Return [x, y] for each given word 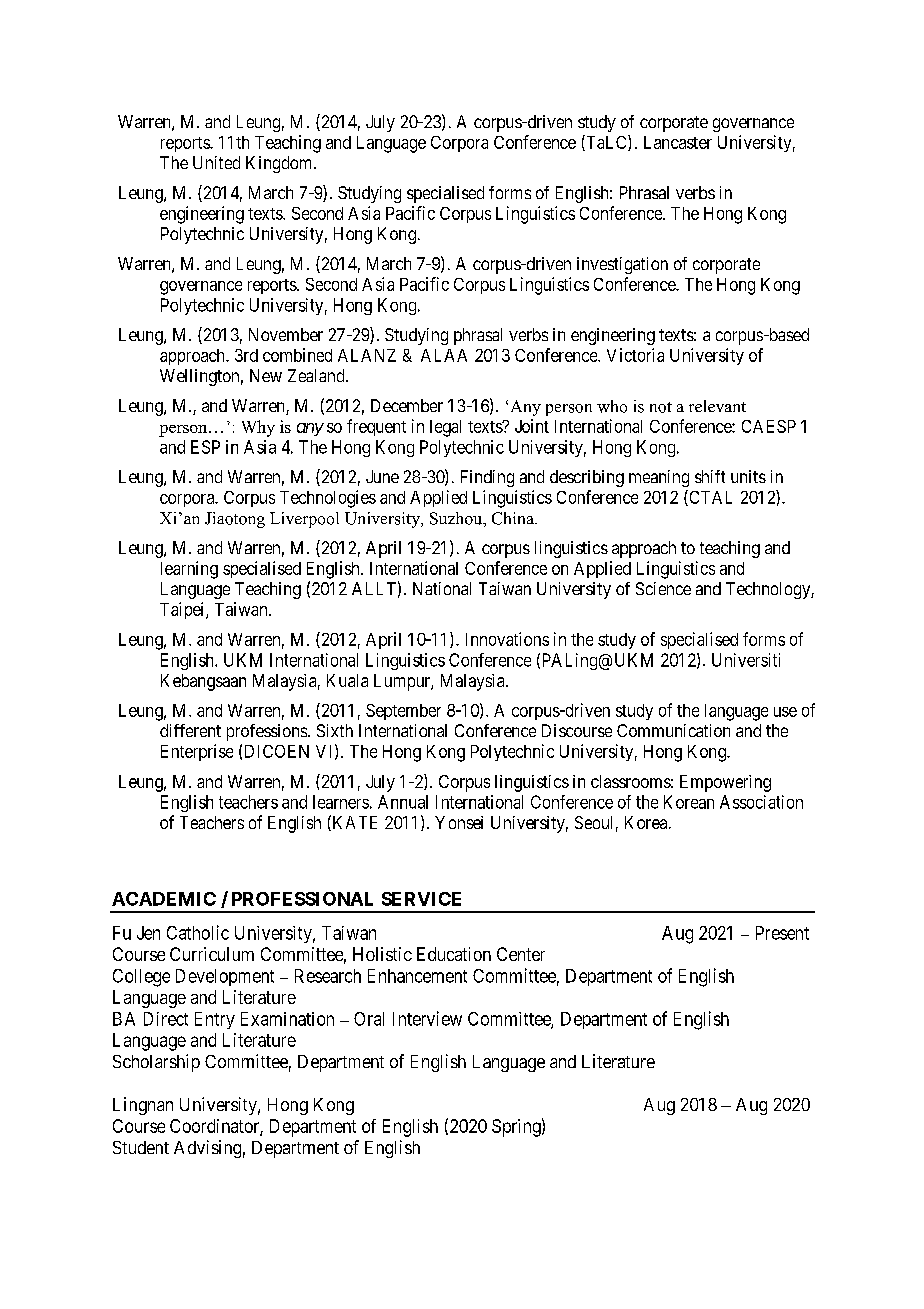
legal [445, 428]
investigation [622, 265]
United [216, 162]
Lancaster [678, 142]
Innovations [507, 639]
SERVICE [421, 899]
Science [663, 588]
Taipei [183, 610]
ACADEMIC [164, 899]
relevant [717, 406]
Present [782, 933]
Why [258, 428]
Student [141, 1147]
